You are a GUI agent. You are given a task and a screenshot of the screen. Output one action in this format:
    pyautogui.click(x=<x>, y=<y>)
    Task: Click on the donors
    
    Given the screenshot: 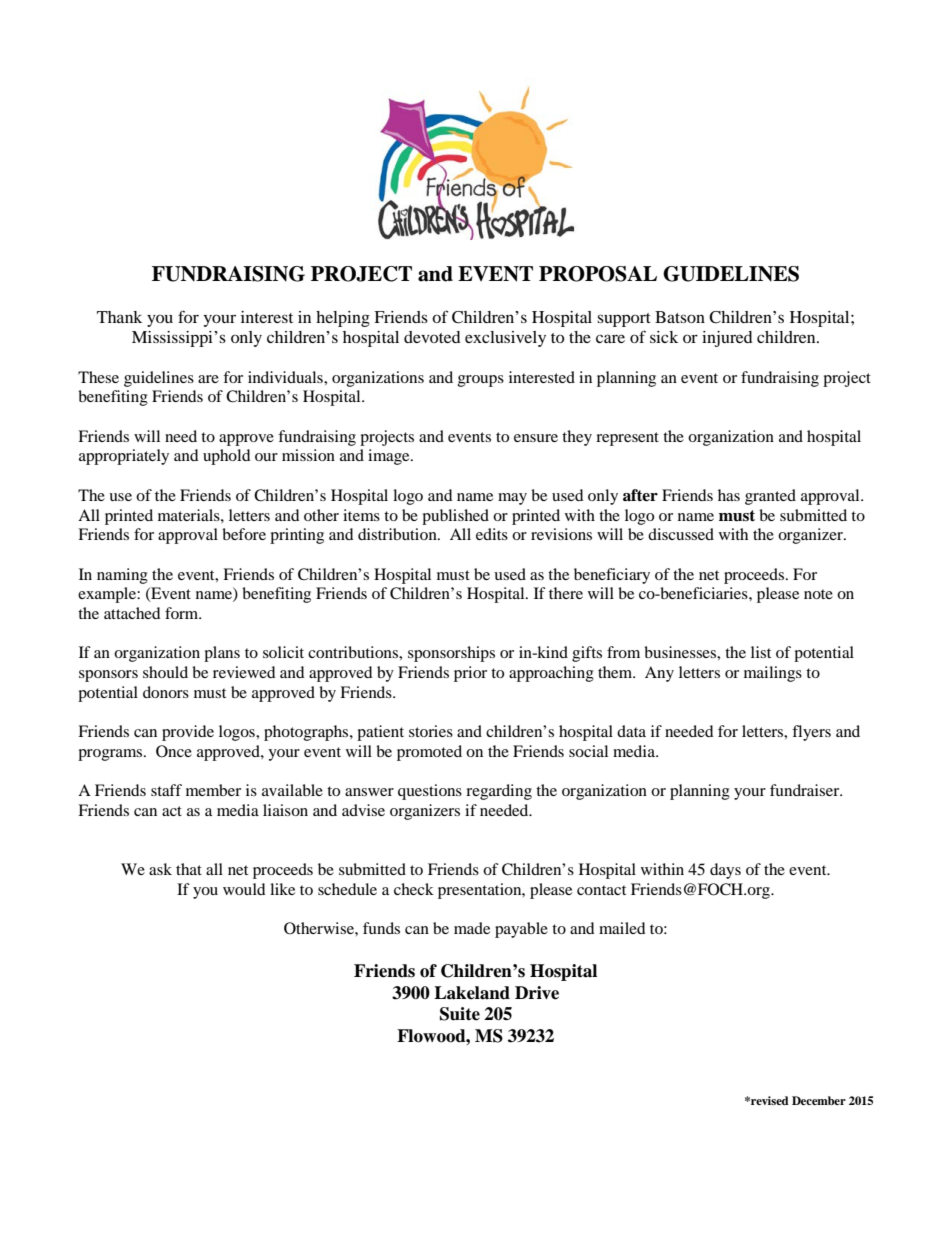 What is the action you would take?
    pyautogui.click(x=166, y=692)
